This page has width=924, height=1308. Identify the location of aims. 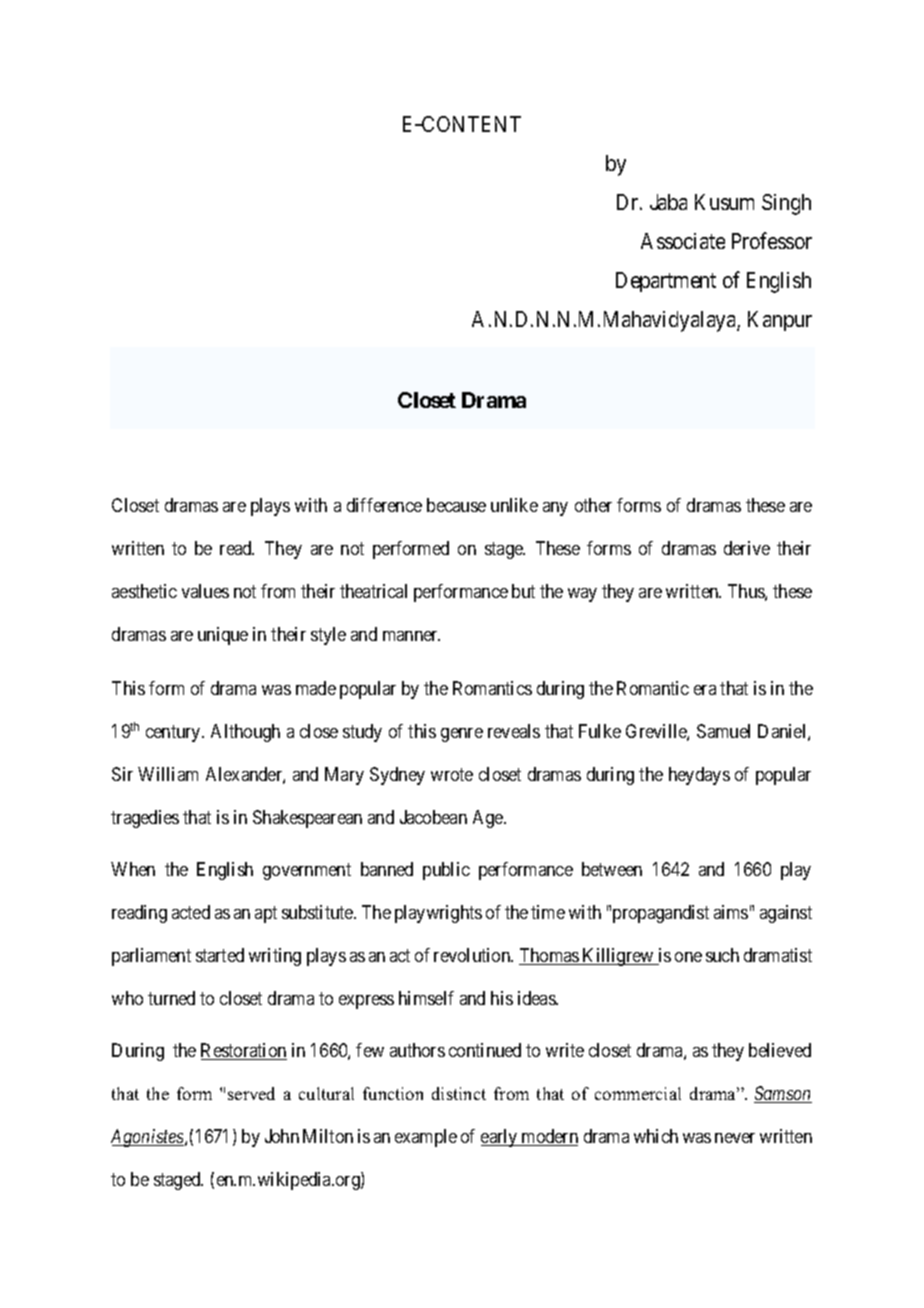
(731, 912).
